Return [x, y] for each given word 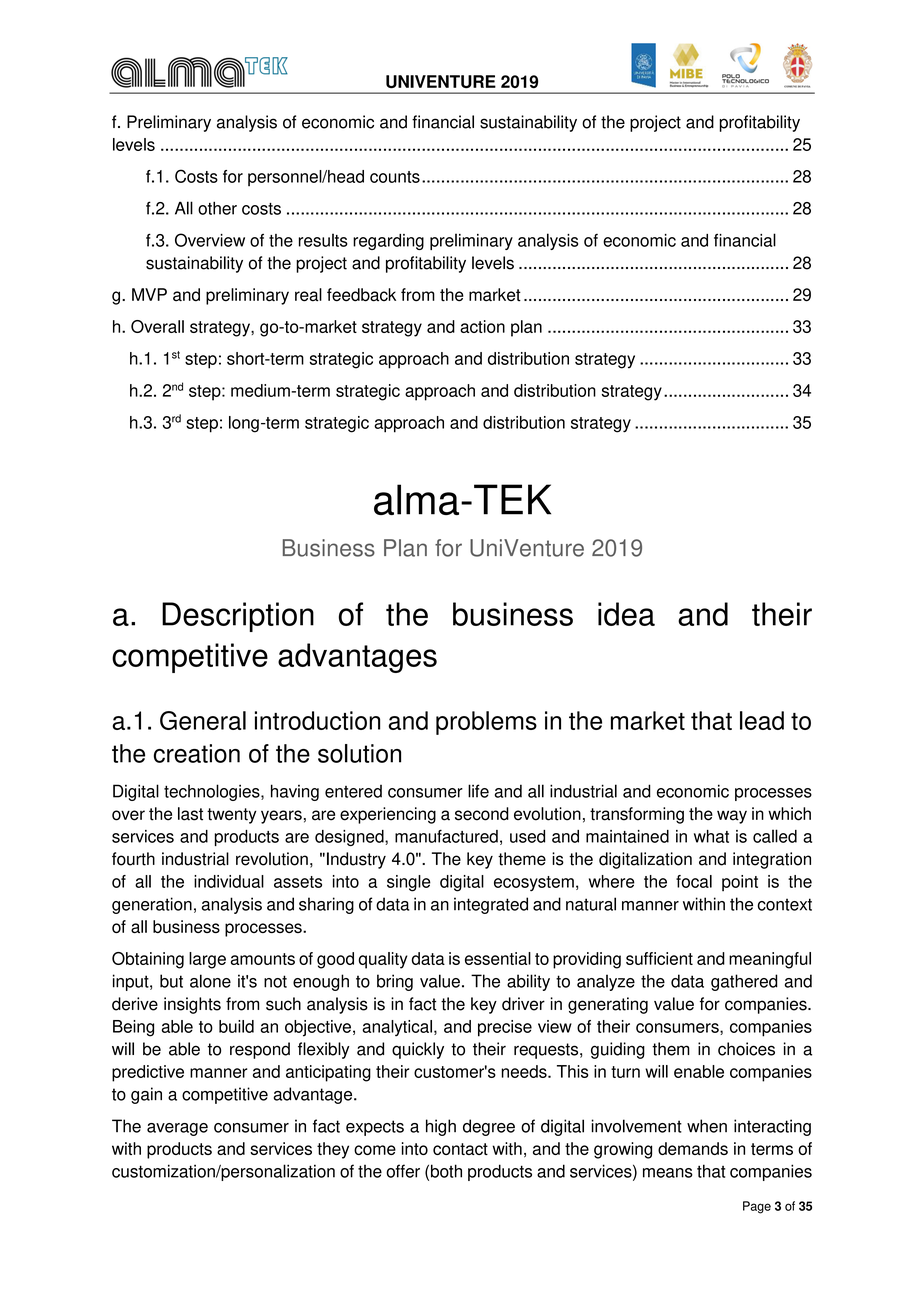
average [177, 1129]
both [446, 1171]
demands [693, 1148]
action [482, 326]
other [217, 208]
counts [395, 177]
